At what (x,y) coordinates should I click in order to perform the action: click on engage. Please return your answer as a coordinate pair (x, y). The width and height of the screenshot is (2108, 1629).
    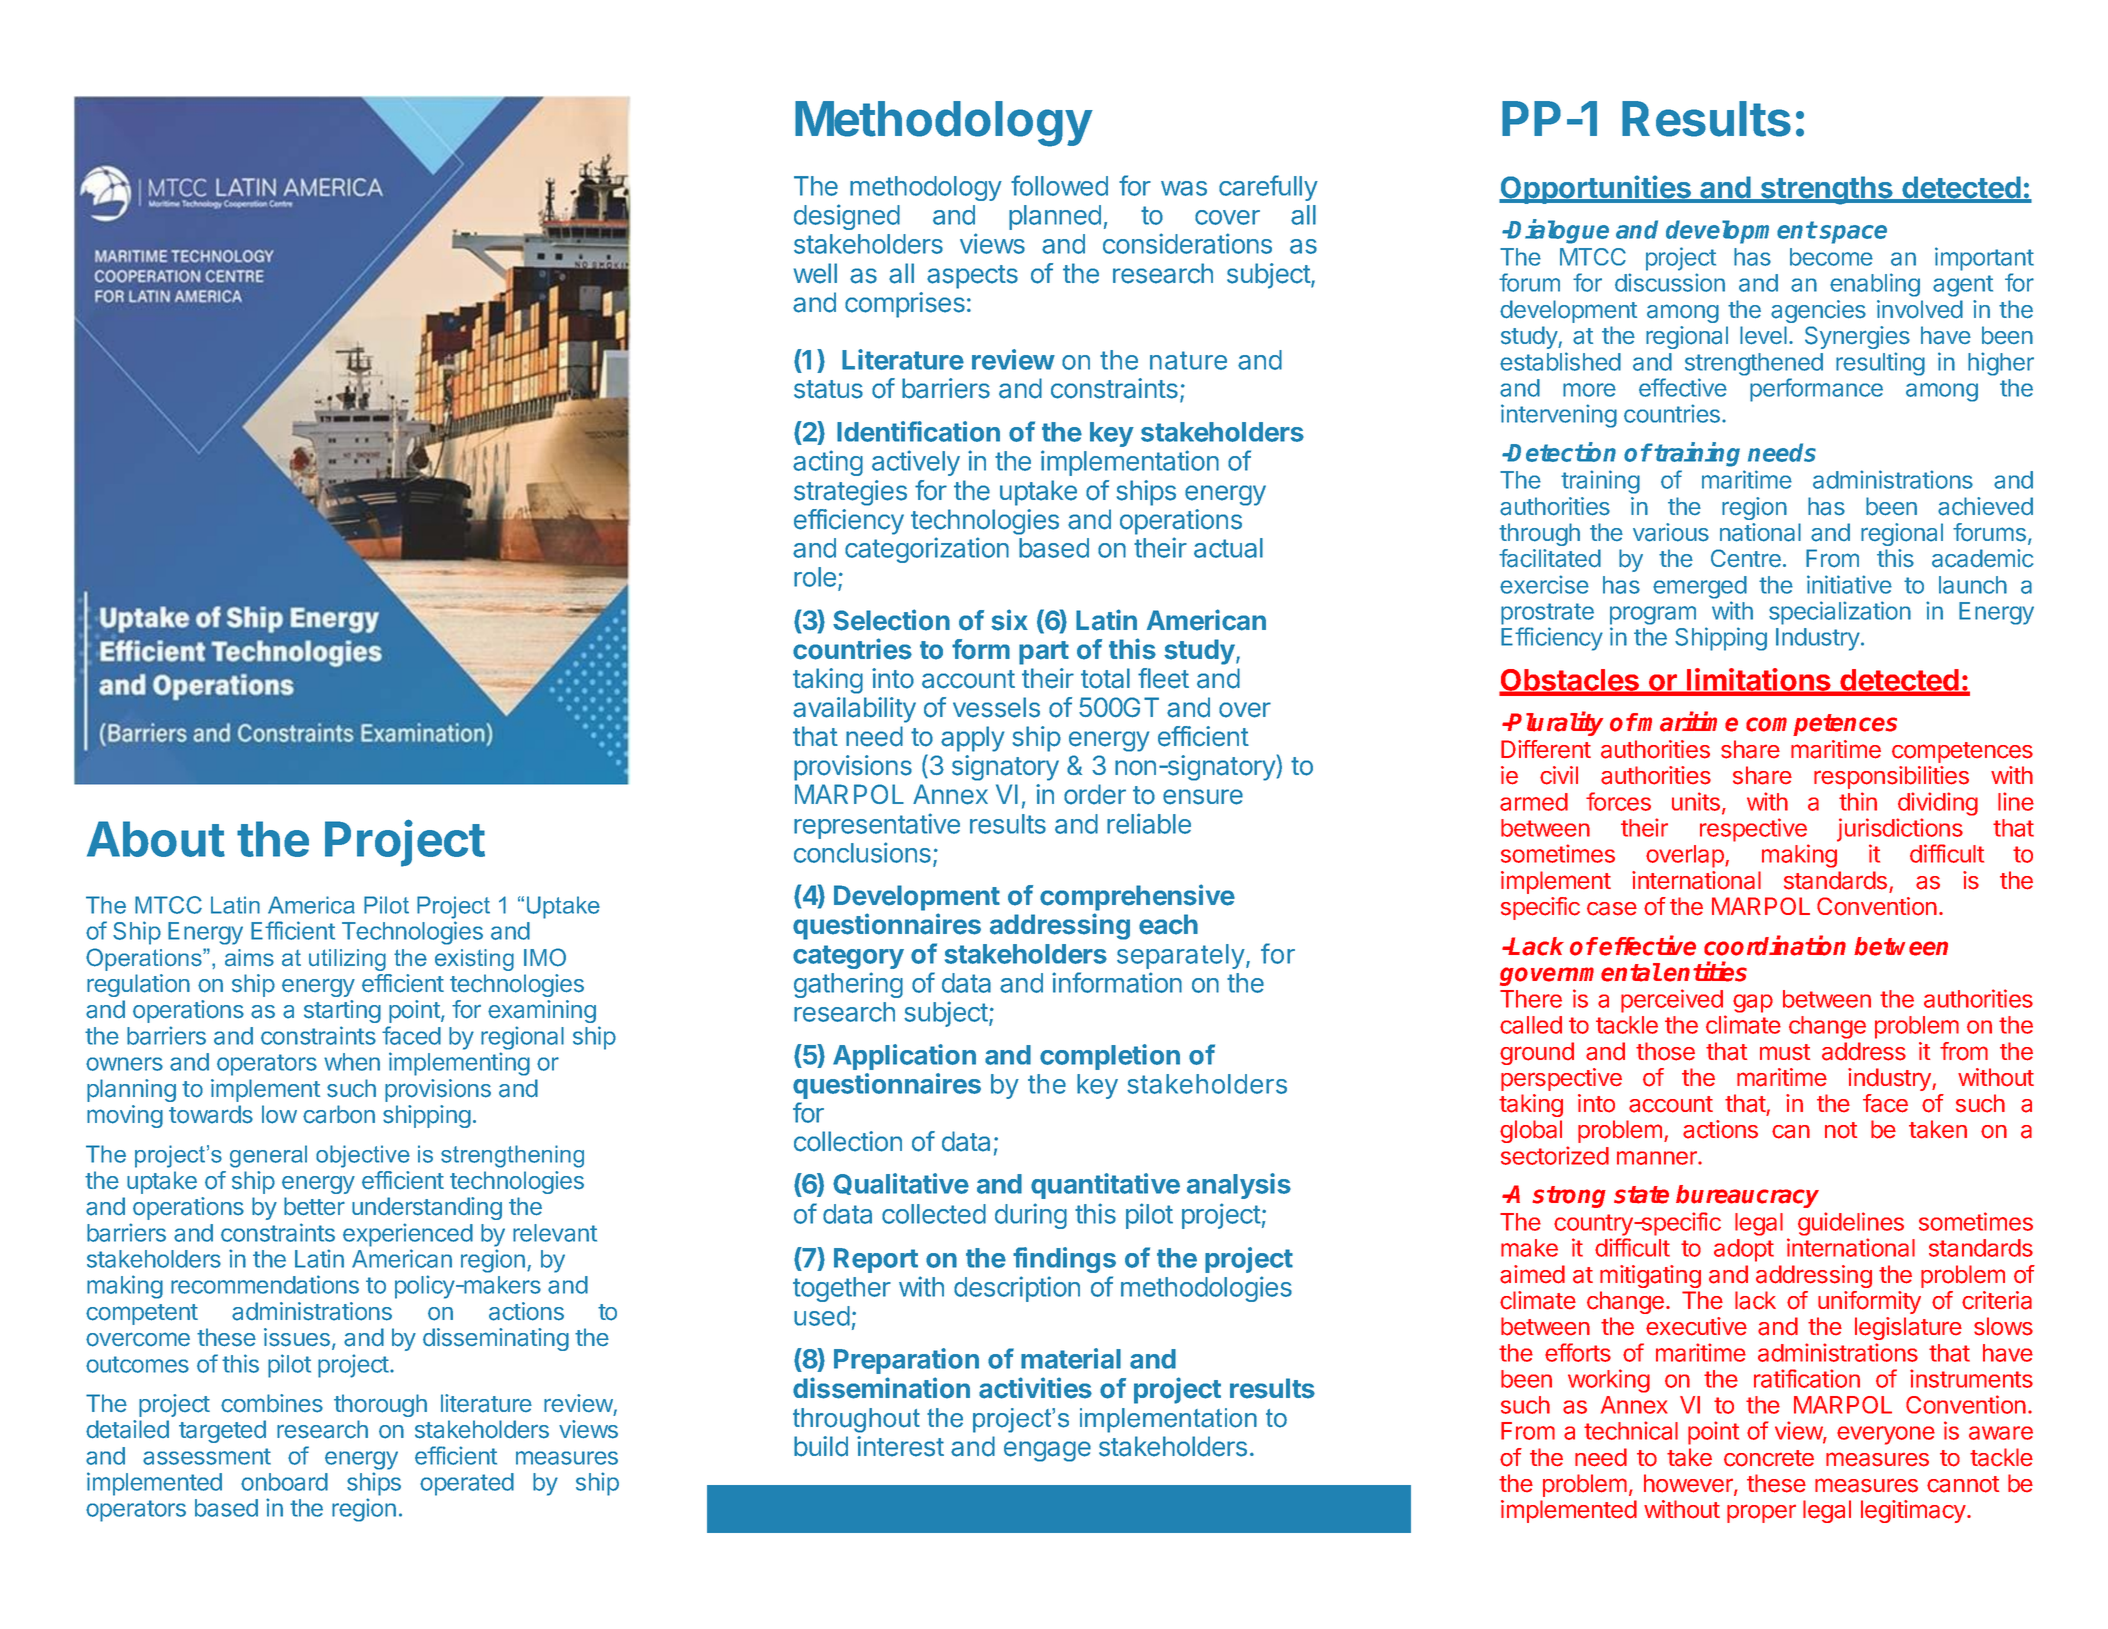
    Looking at the image, I should click on (1047, 1451).
